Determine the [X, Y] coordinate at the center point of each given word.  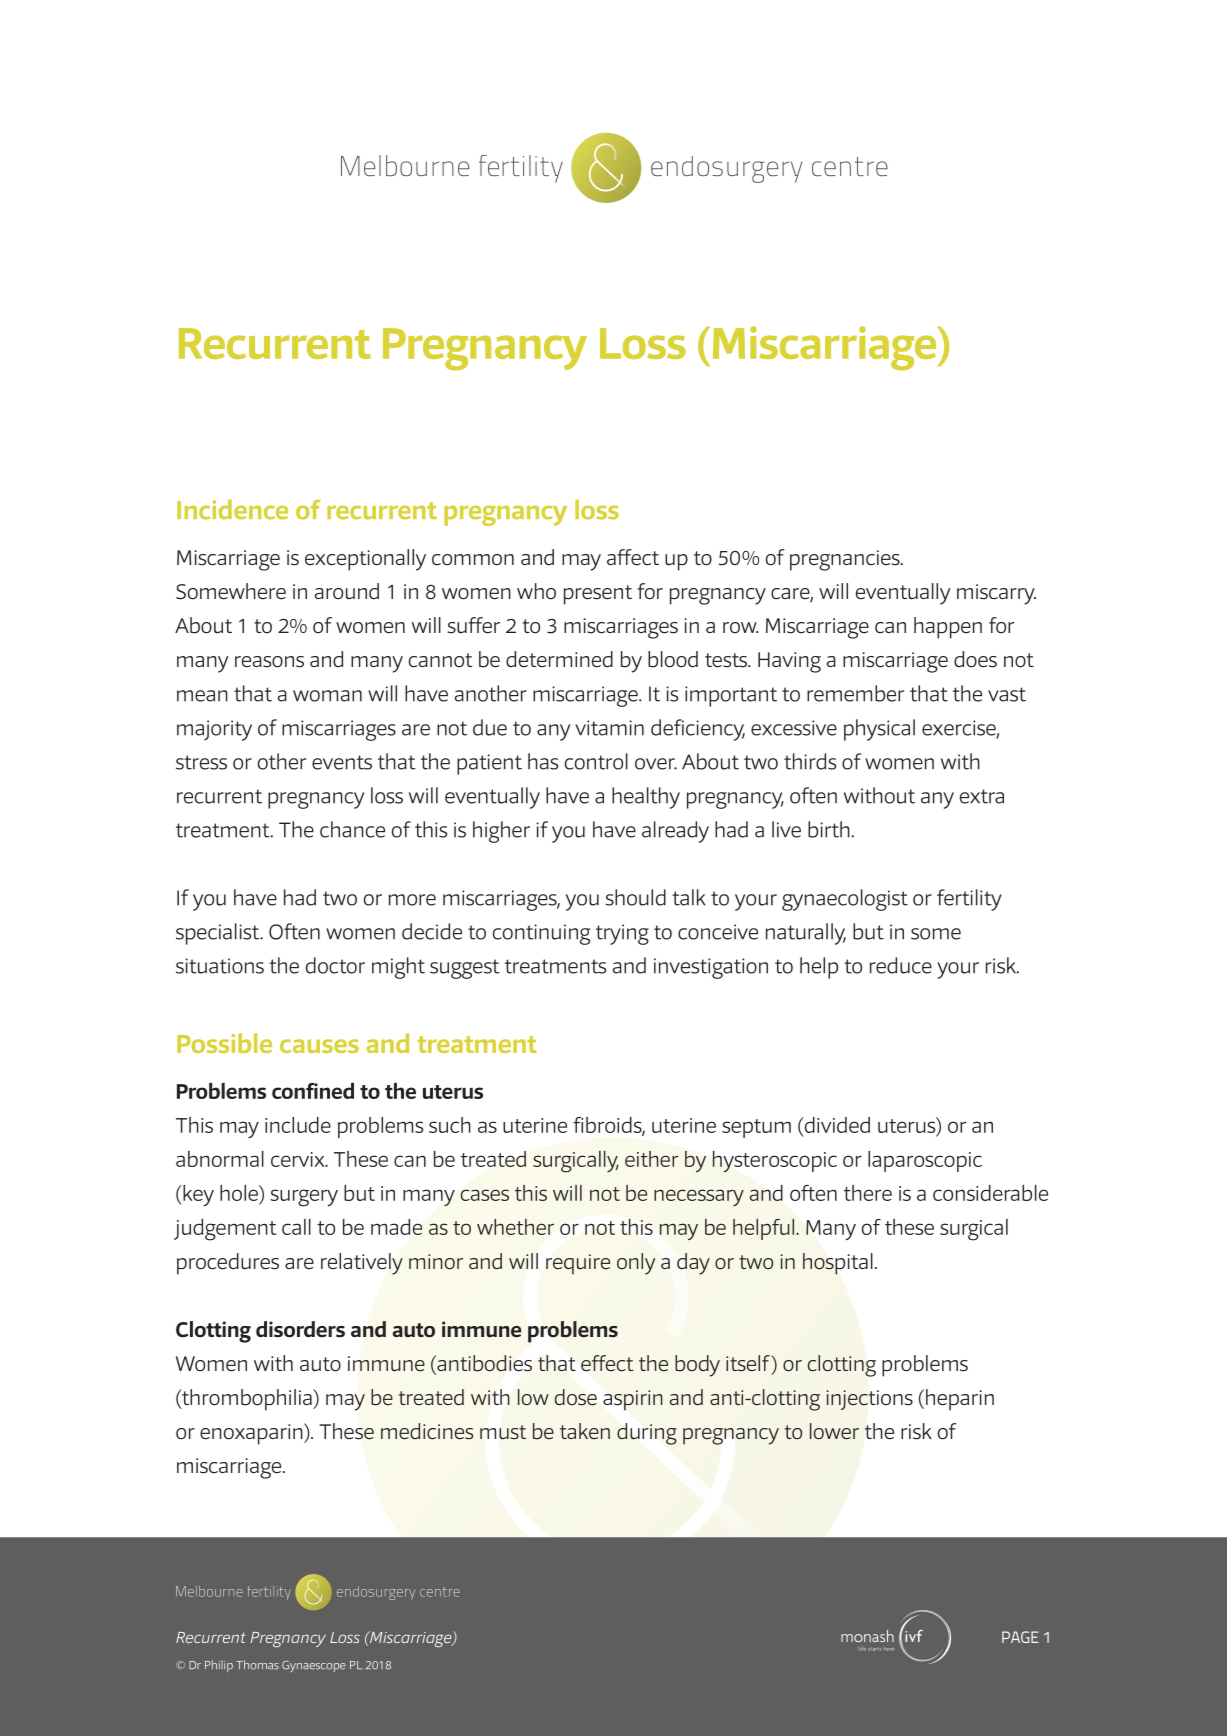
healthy [646, 798]
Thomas [257, 1665]
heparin [960, 1400]
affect [633, 557]
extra [982, 796]
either [651, 1159]
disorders [300, 1329]
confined [313, 1090]
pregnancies [846, 560]
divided [836, 1126]
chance [352, 829]
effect [607, 1363]
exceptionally [365, 560]
